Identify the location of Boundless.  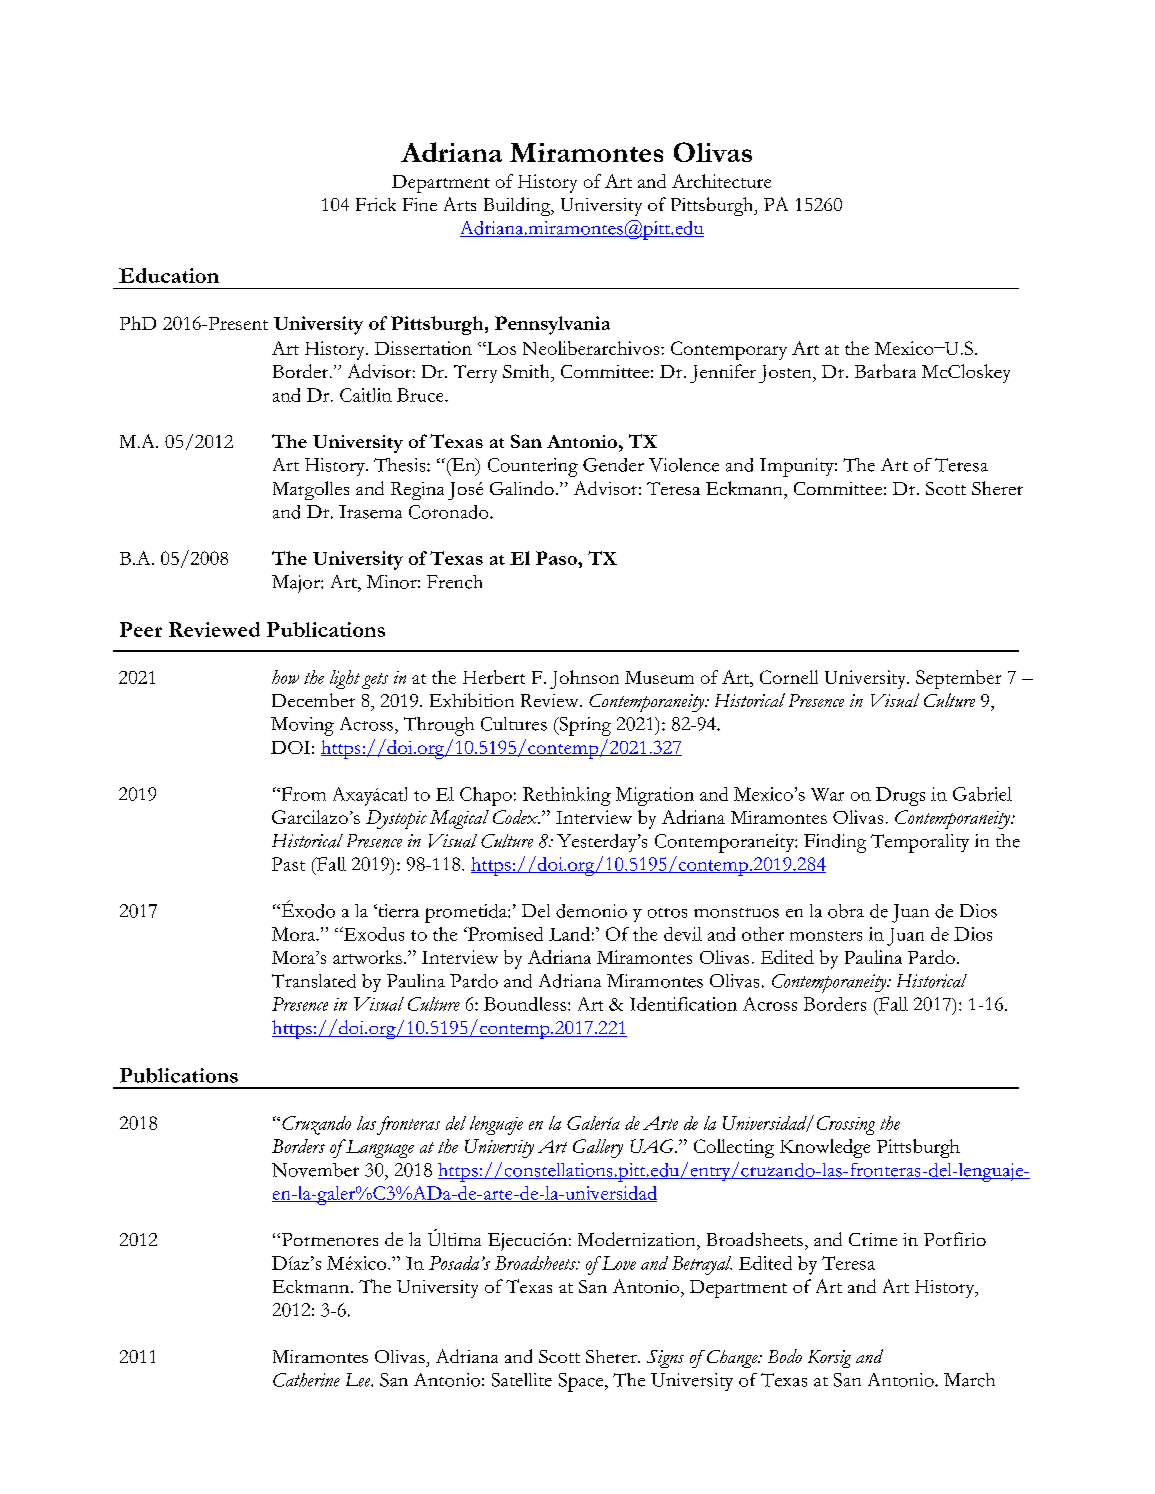
(525, 1004).
